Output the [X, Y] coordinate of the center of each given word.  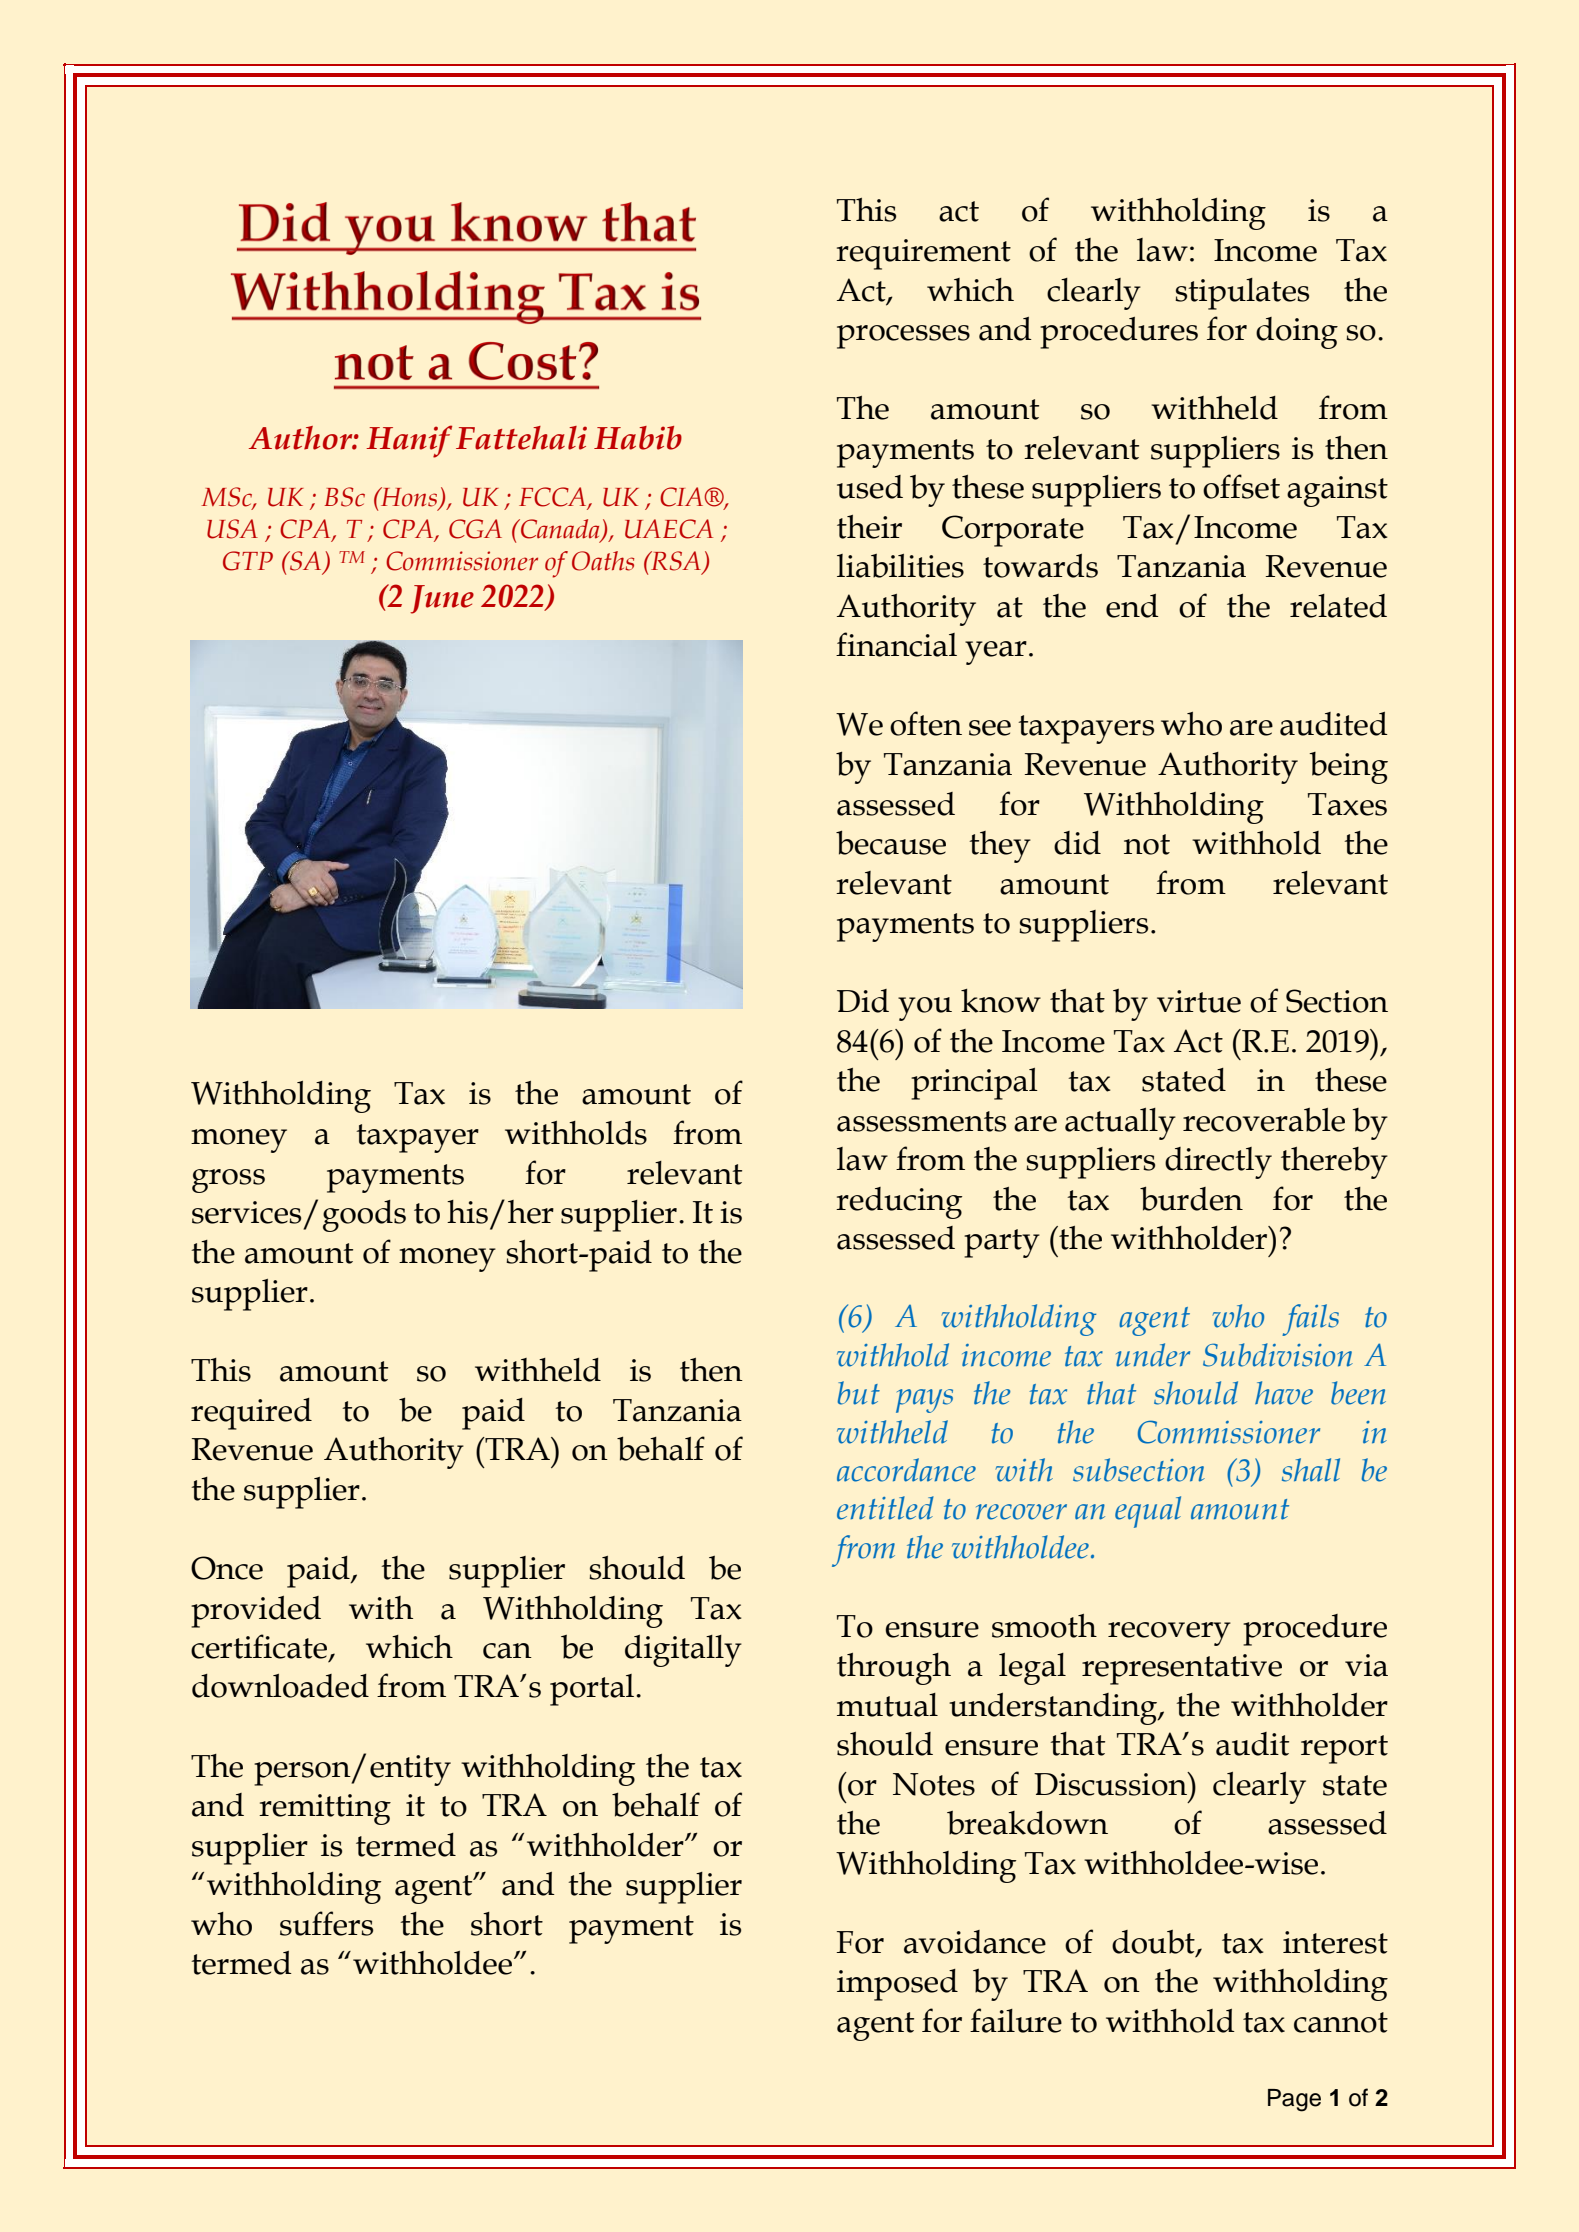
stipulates [1242, 294]
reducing [899, 1203]
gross [228, 1181]
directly [1218, 1163]
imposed [897, 1985]
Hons [409, 498]
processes [903, 337]
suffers [326, 1923]
